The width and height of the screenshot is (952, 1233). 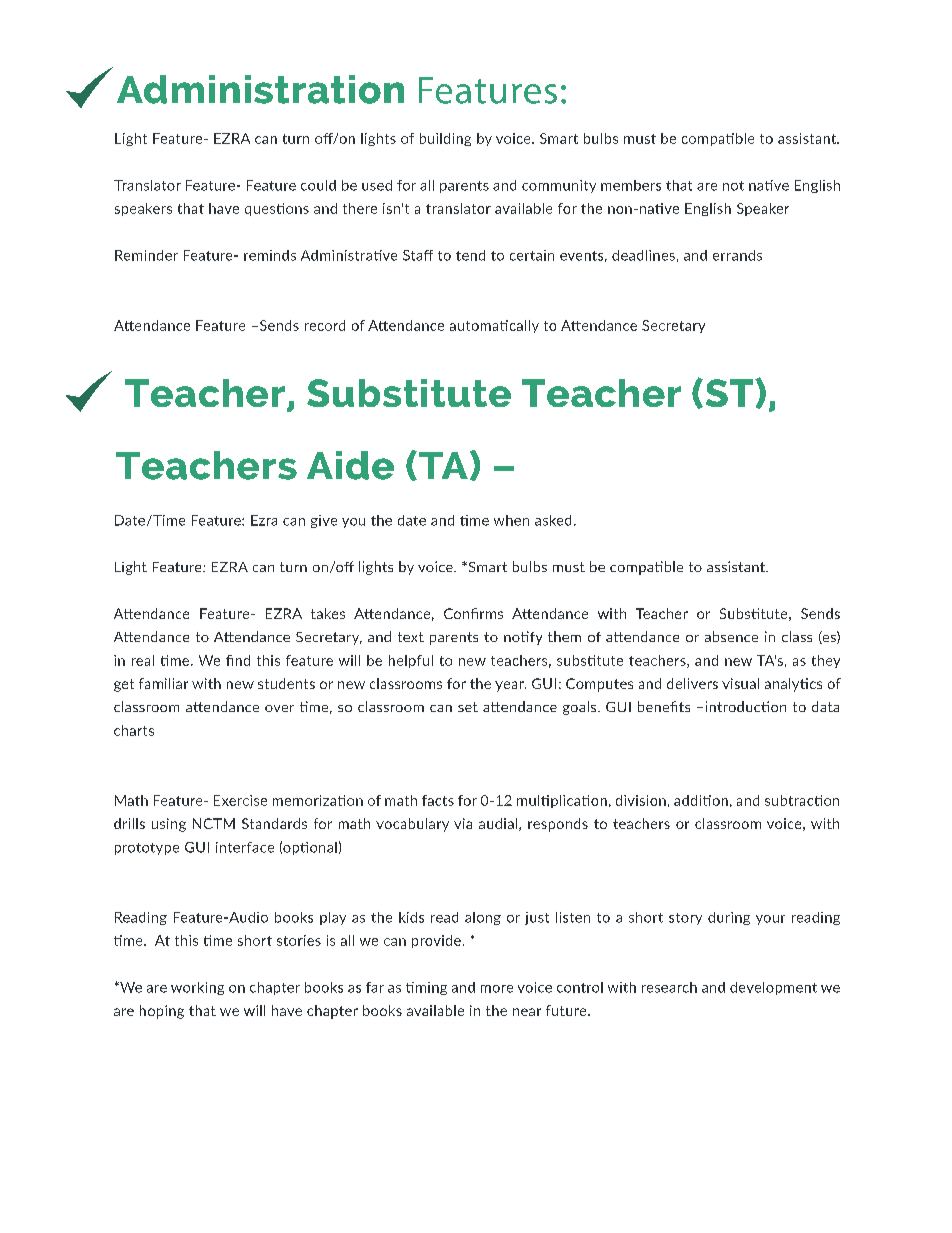 What do you see at coordinates (445, 139) in the screenshot?
I see `building` at bounding box center [445, 139].
